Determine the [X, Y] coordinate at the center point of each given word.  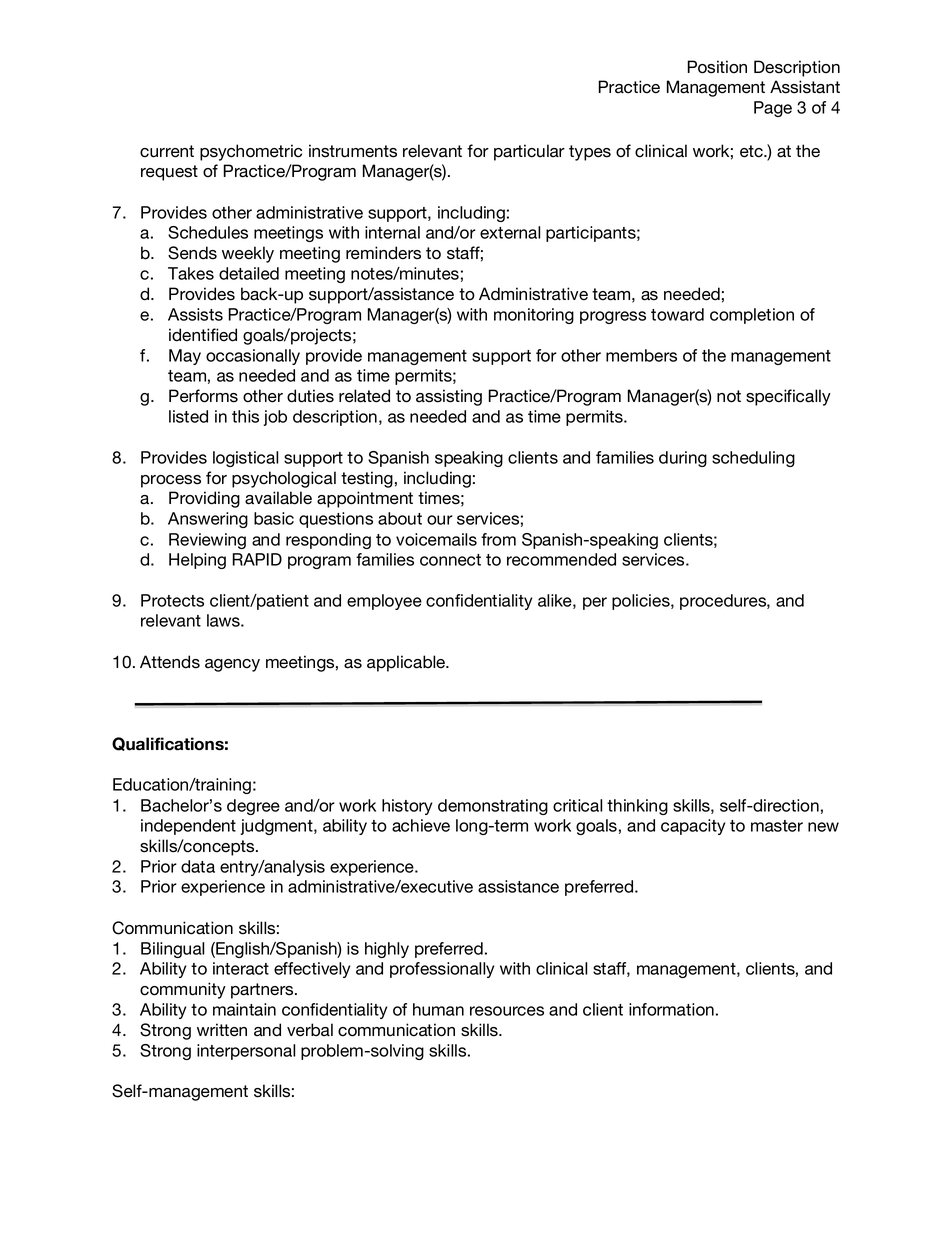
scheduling [753, 459]
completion [752, 316]
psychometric [251, 152]
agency [232, 665]
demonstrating [493, 807]
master [777, 826]
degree [253, 807]
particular [529, 152]
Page [773, 109]
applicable [407, 663]
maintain [244, 1009]
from [498, 539]
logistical [245, 459]
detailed [249, 273]
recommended [561, 559]
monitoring [534, 316]
